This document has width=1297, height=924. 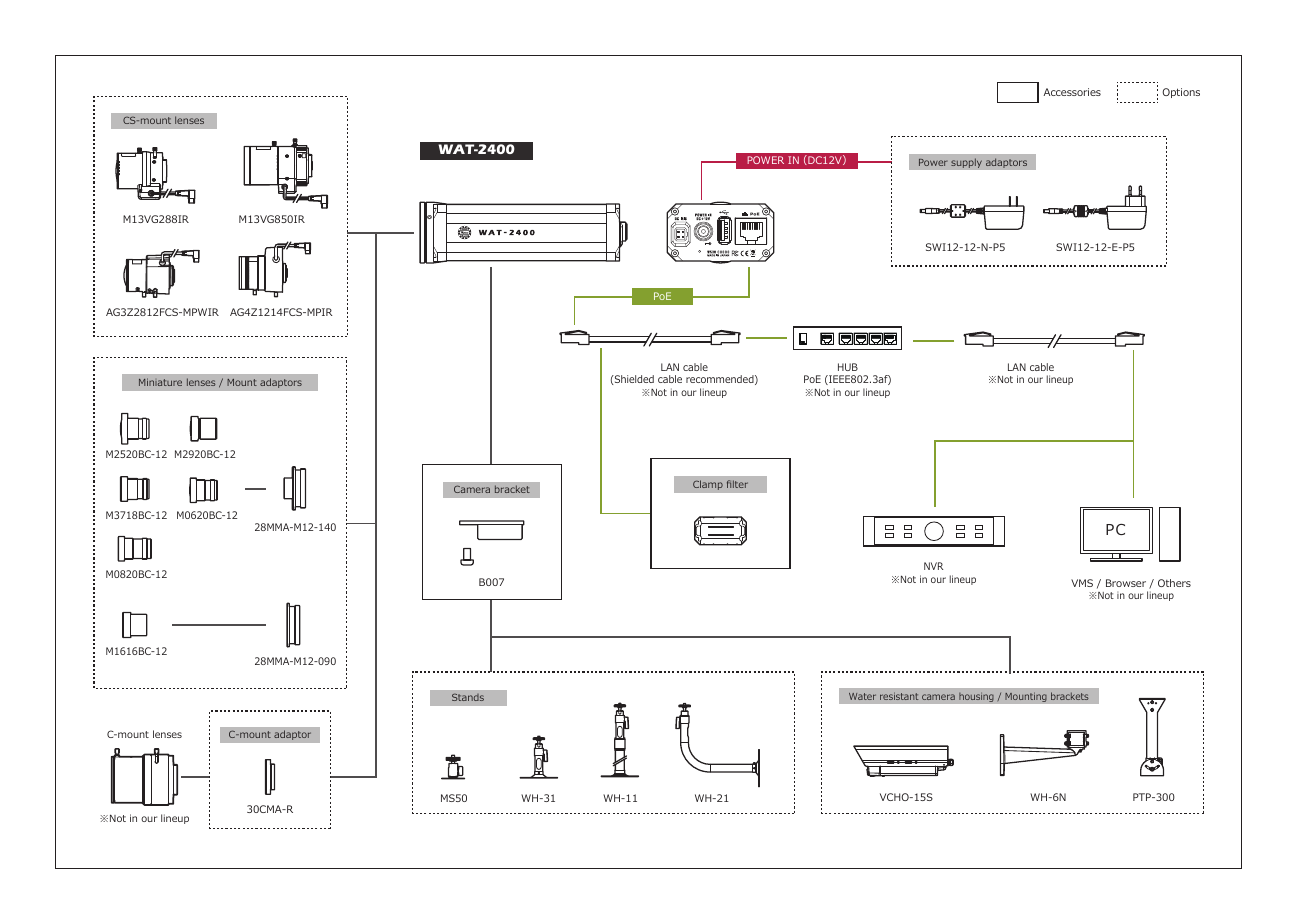 What do you see at coordinates (899, 696) in the document?
I see `resistant` at bounding box center [899, 696].
